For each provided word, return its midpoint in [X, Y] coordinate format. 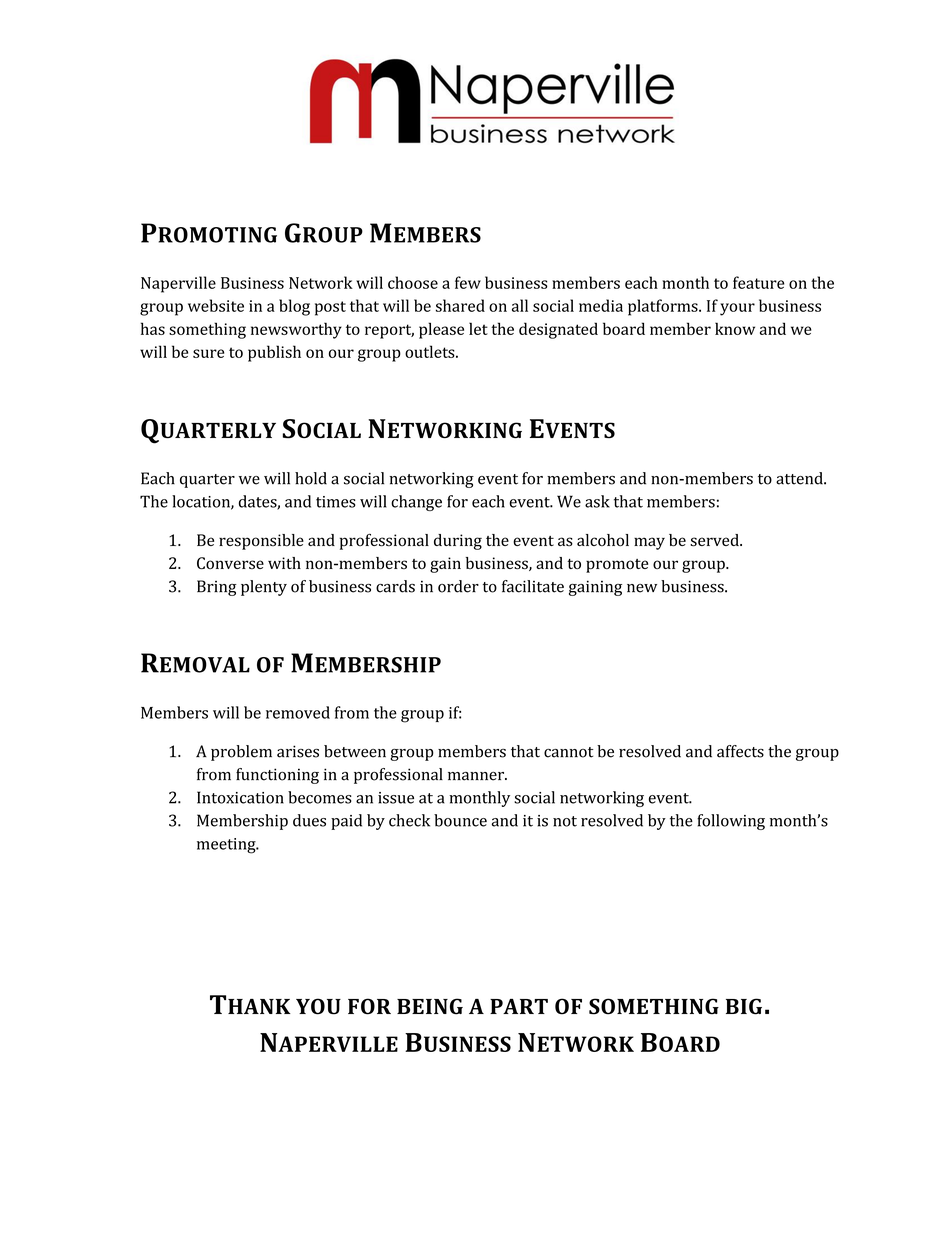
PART [519, 1006]
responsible [261, 542]
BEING [430, 1006]
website [216, 305]
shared [460, 305]
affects [740, 751]
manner [477, 776]
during [458, 542]
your [737, 309]
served [715, 540]
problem [241, 753]
